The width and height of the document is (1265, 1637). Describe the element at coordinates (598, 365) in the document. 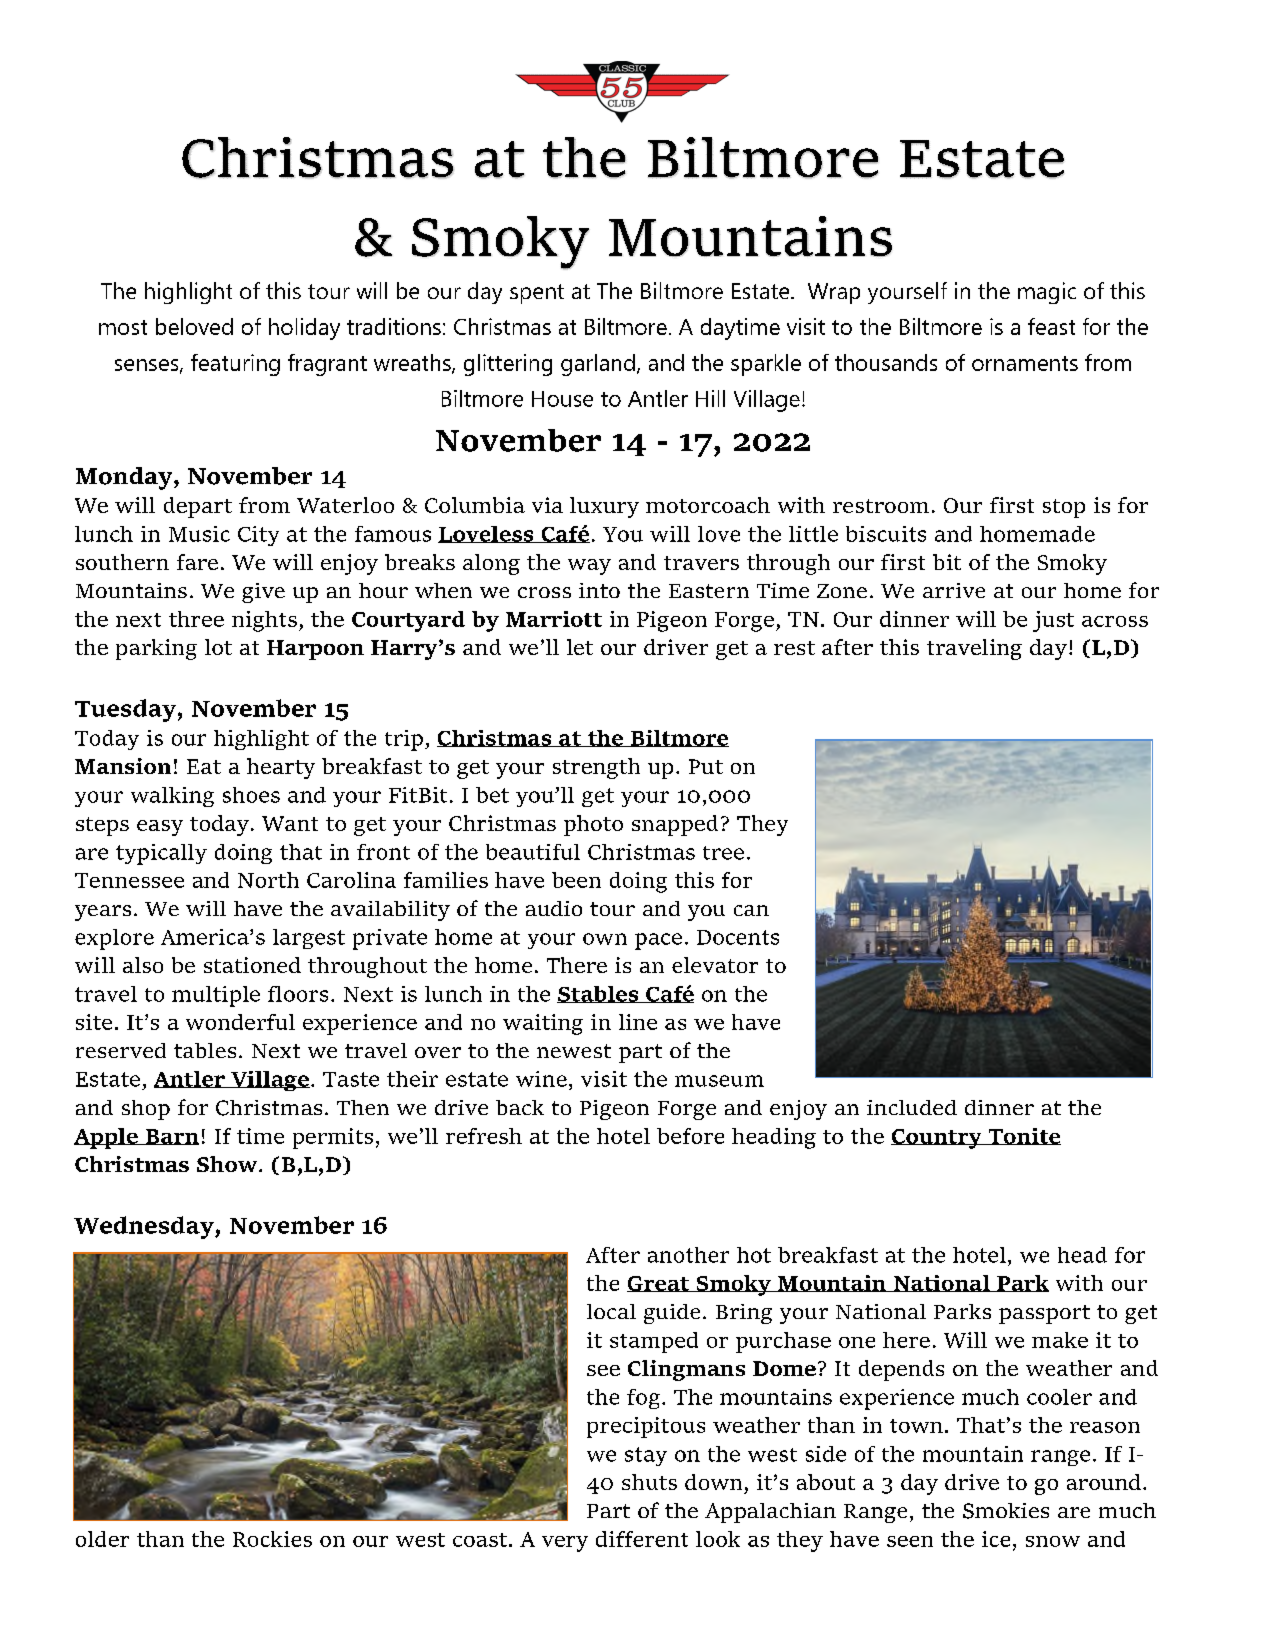

I see `garland` at that location.
